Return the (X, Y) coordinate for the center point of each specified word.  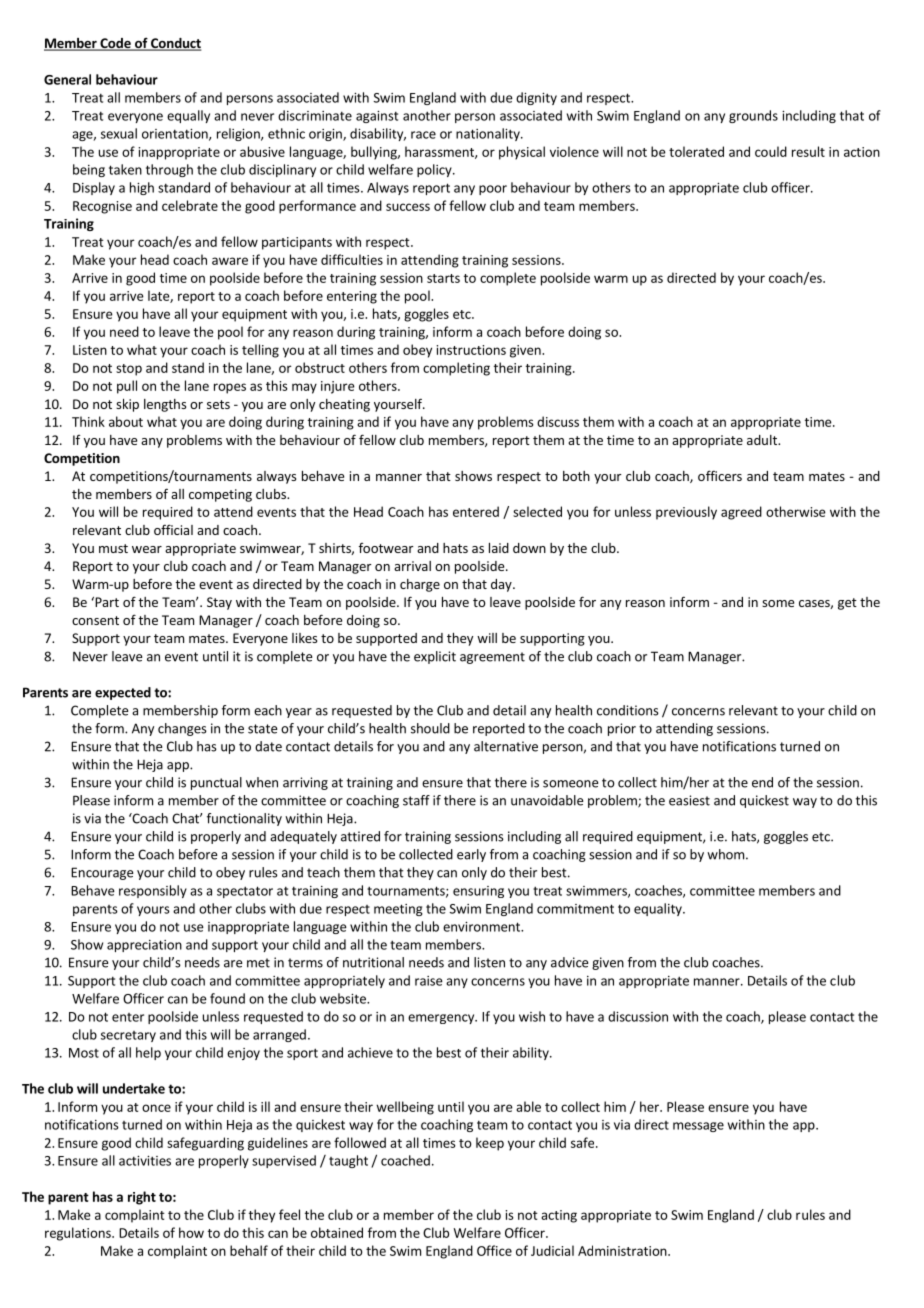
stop (129, 370)
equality (659, 909)
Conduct (175, 44)
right (142, 1198)
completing (456, 369)
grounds (753, 116)
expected (123, 693)
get (847, 604)
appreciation (144, 946)
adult (763, 440)
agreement (492, 658)
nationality (489, 134)
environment (483, 927)
